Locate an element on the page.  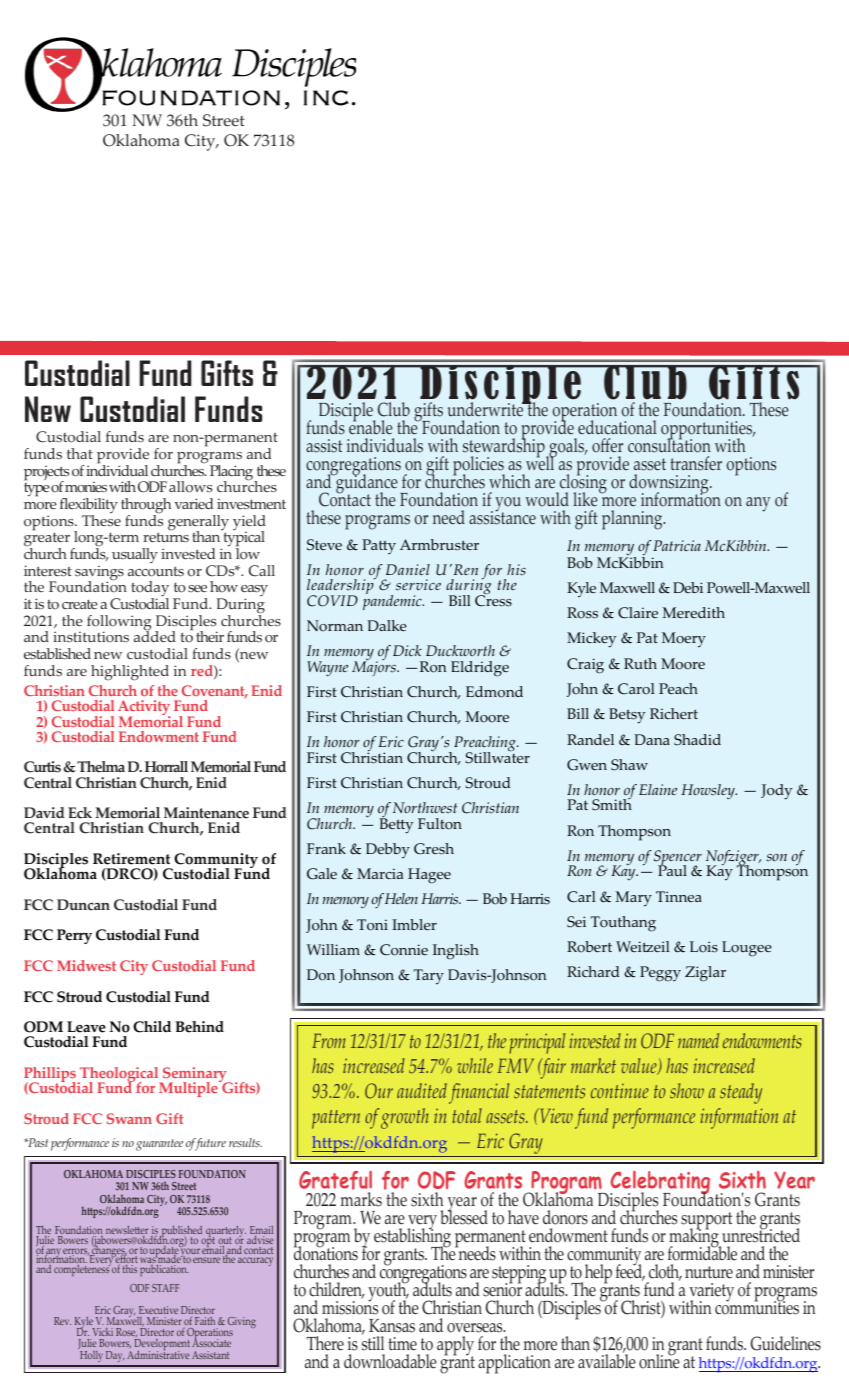
transfer is located at coordinates (696, 463).
